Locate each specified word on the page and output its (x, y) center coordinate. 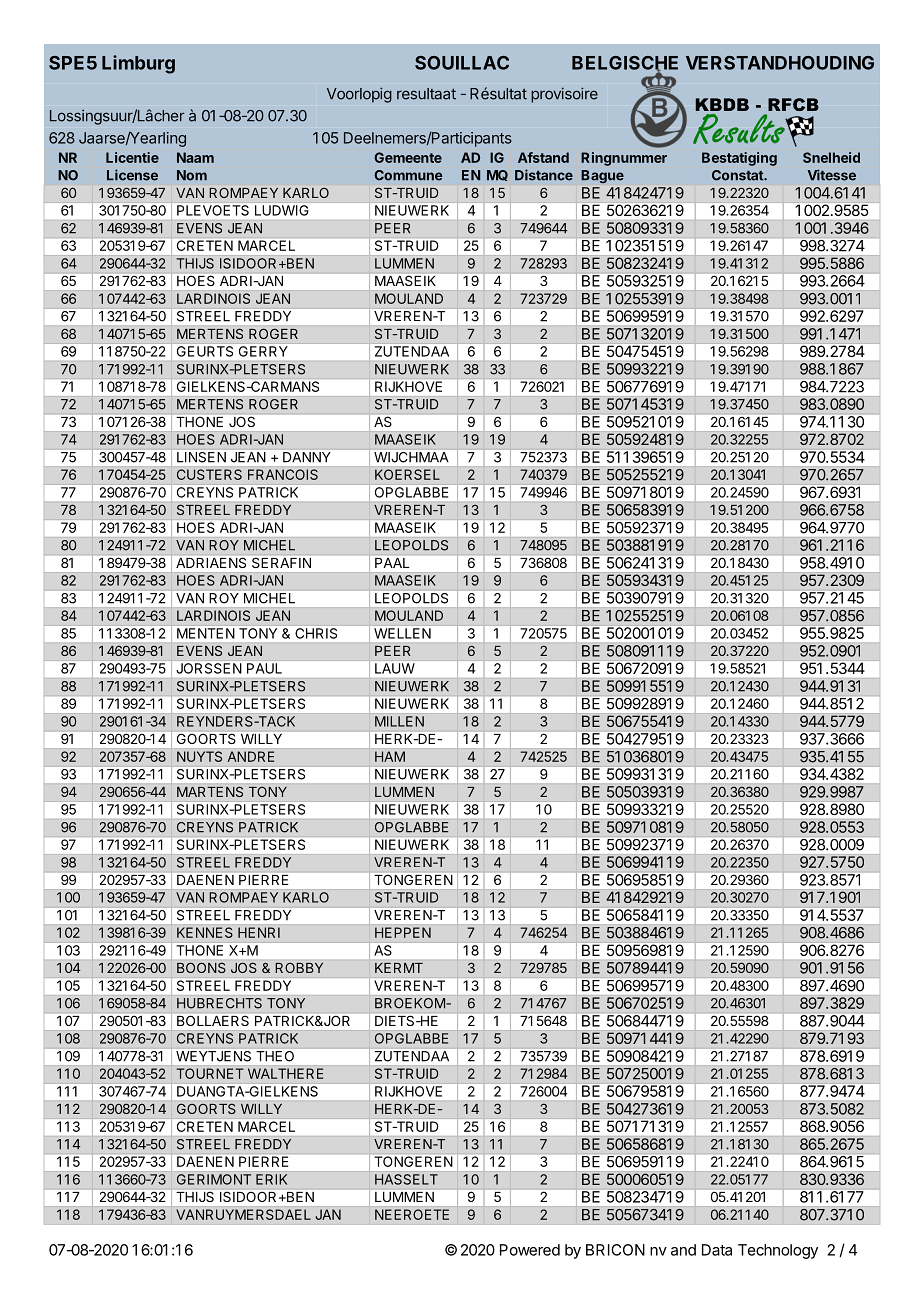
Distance (544, 175)
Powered (530, 1250)
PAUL (264, 668)
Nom (192, 175)
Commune (408, 175)
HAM (390, 756)
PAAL (392, 563)
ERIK (271, 1179)
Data (717, 1250)
